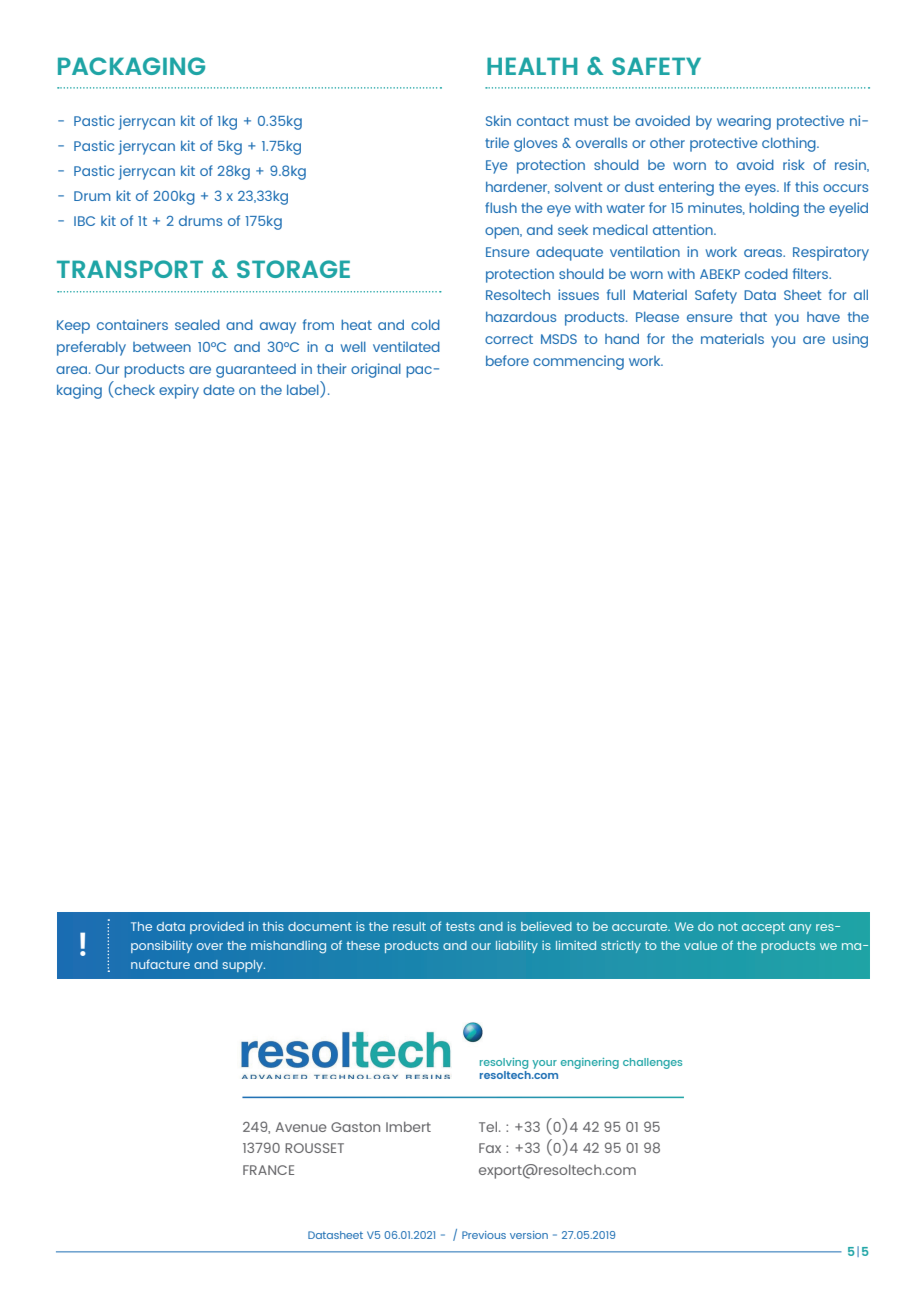  What do you see at coordinates (753, 316) in the document?
I see `that` at bounding box center [753, 316].
